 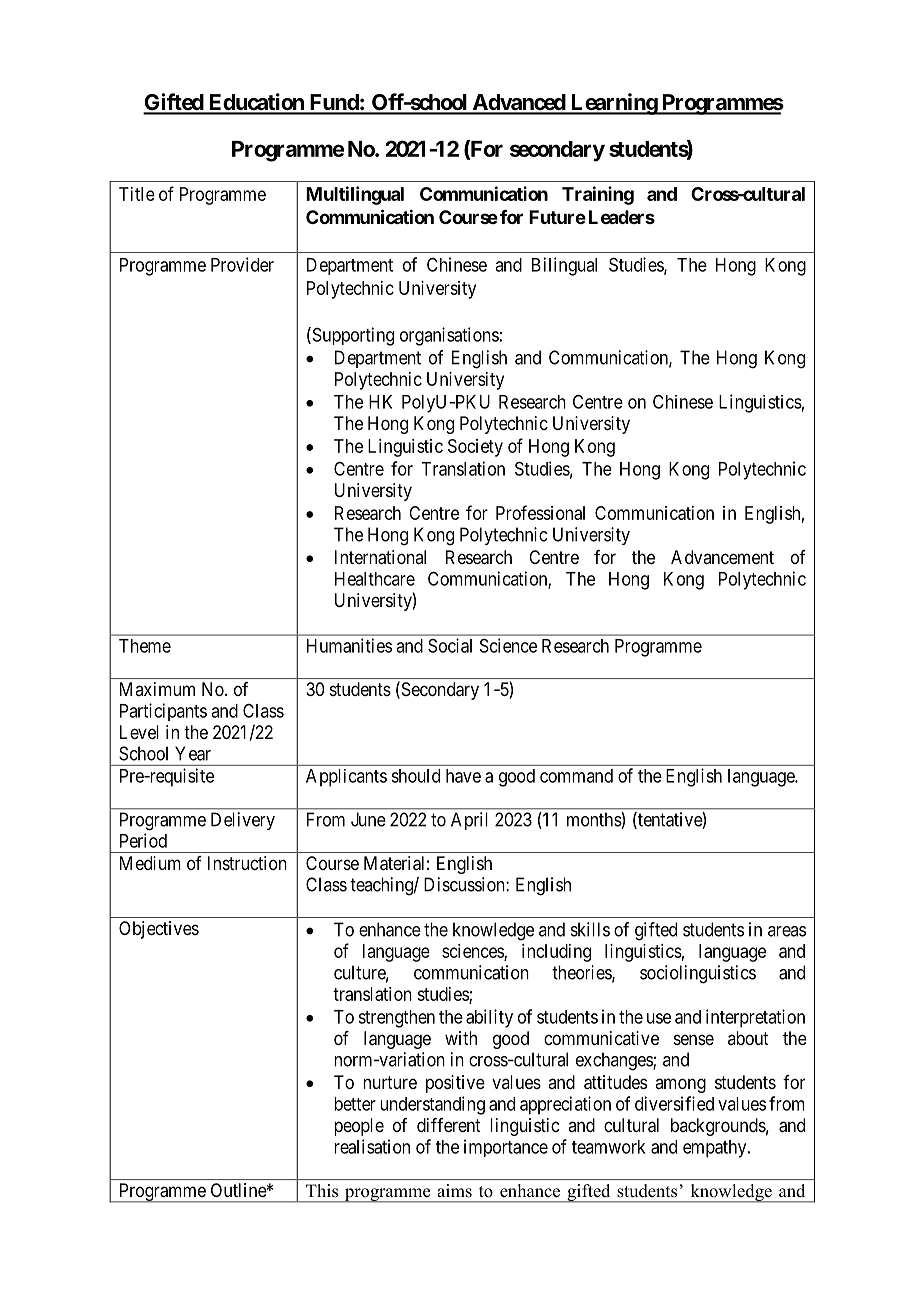 I want to click on Instruction, so click(x=247, y=863).
